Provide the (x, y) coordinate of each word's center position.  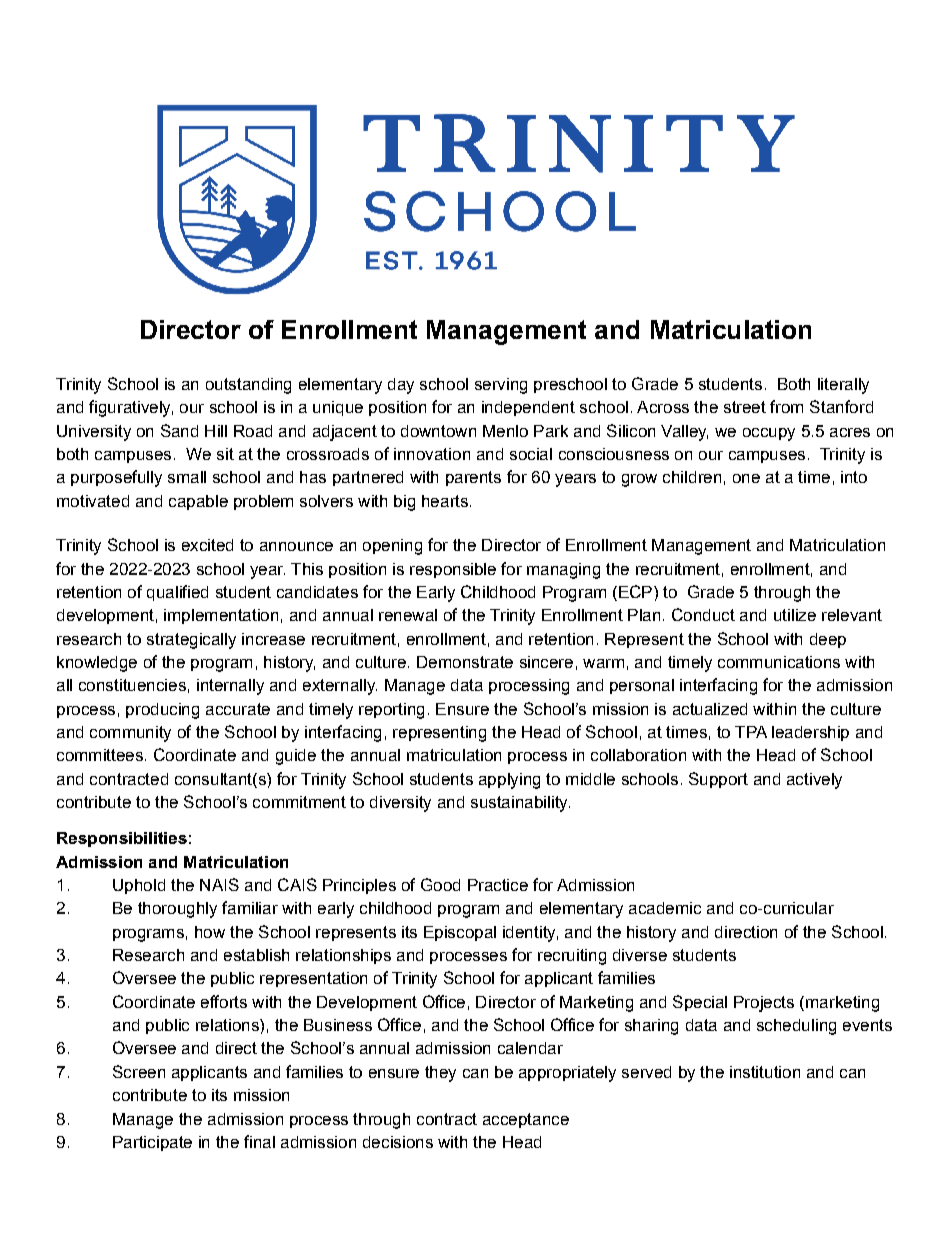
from (786, 406)
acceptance (526, 1120)
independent (528, 408)
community (130, 734)
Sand (179, 430)
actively (814, 781)
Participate (152, 1143)
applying (509, 781)
